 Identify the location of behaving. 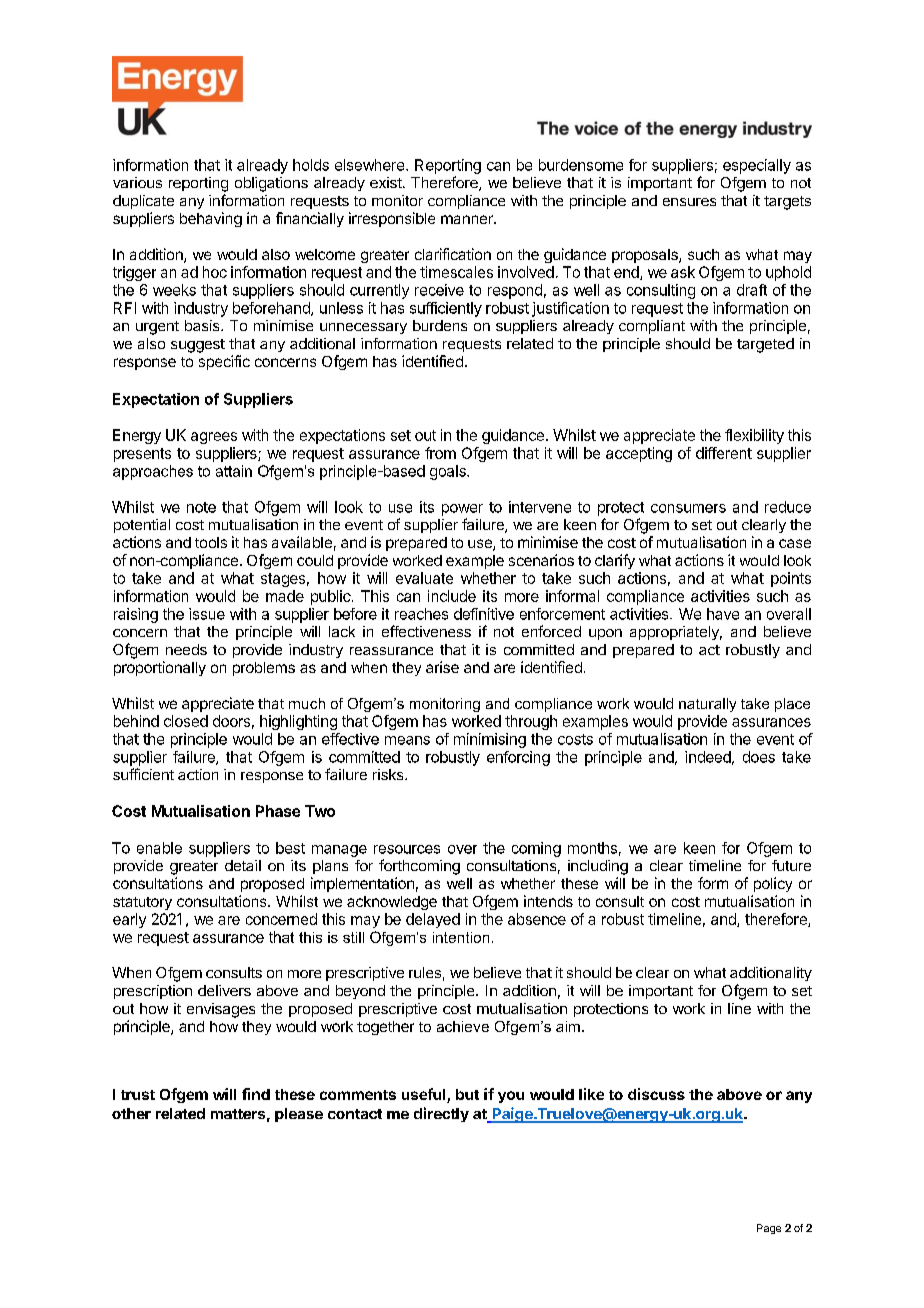
(211, 219).
